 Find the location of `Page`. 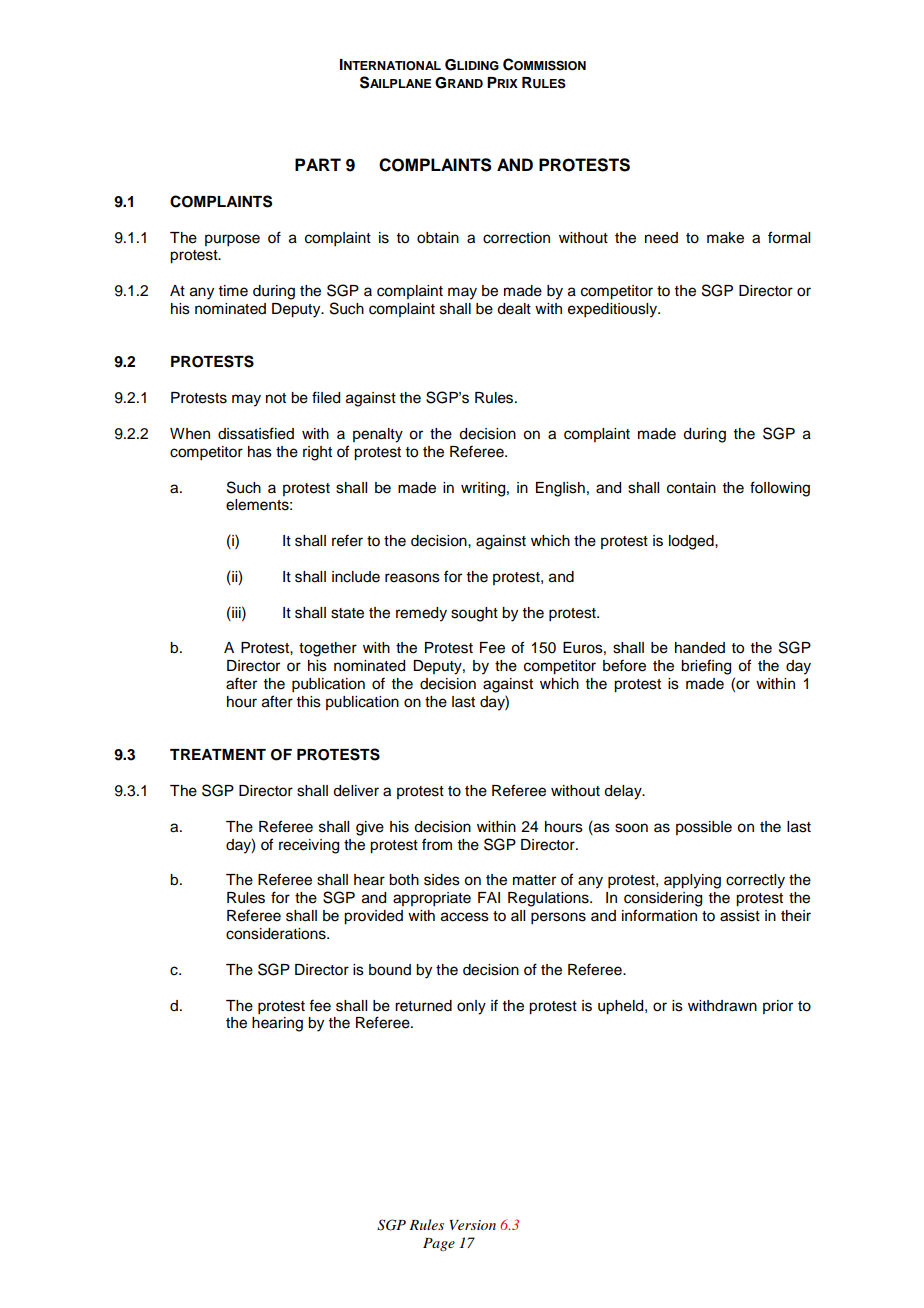

Page is located at coordinates (439, 1244).
